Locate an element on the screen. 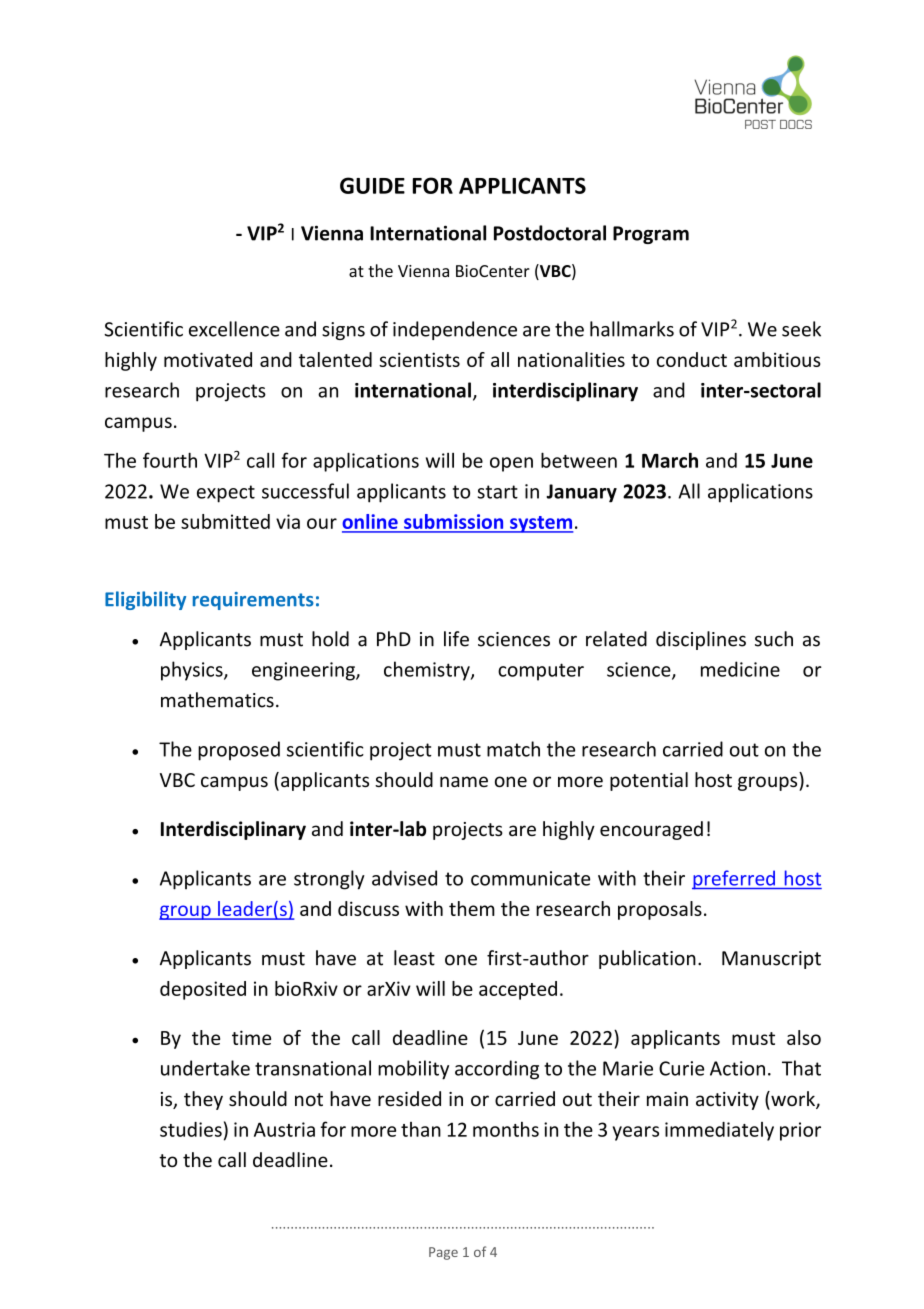 This screenshot has height=1309, width=924. accepted is located at coordinates (518, 990).
